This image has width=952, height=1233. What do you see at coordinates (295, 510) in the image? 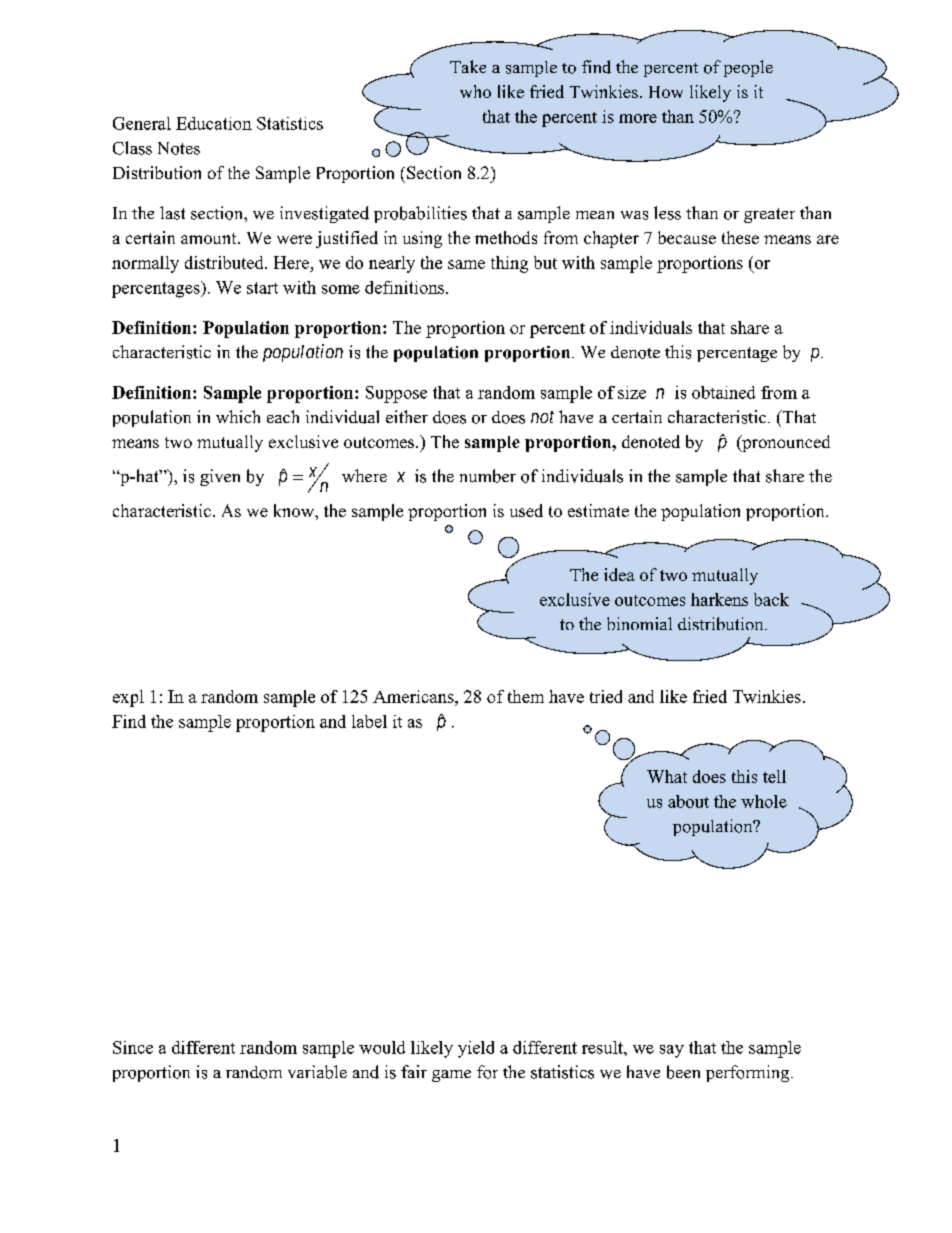
I see `know` at bounding box center [295, 510].
